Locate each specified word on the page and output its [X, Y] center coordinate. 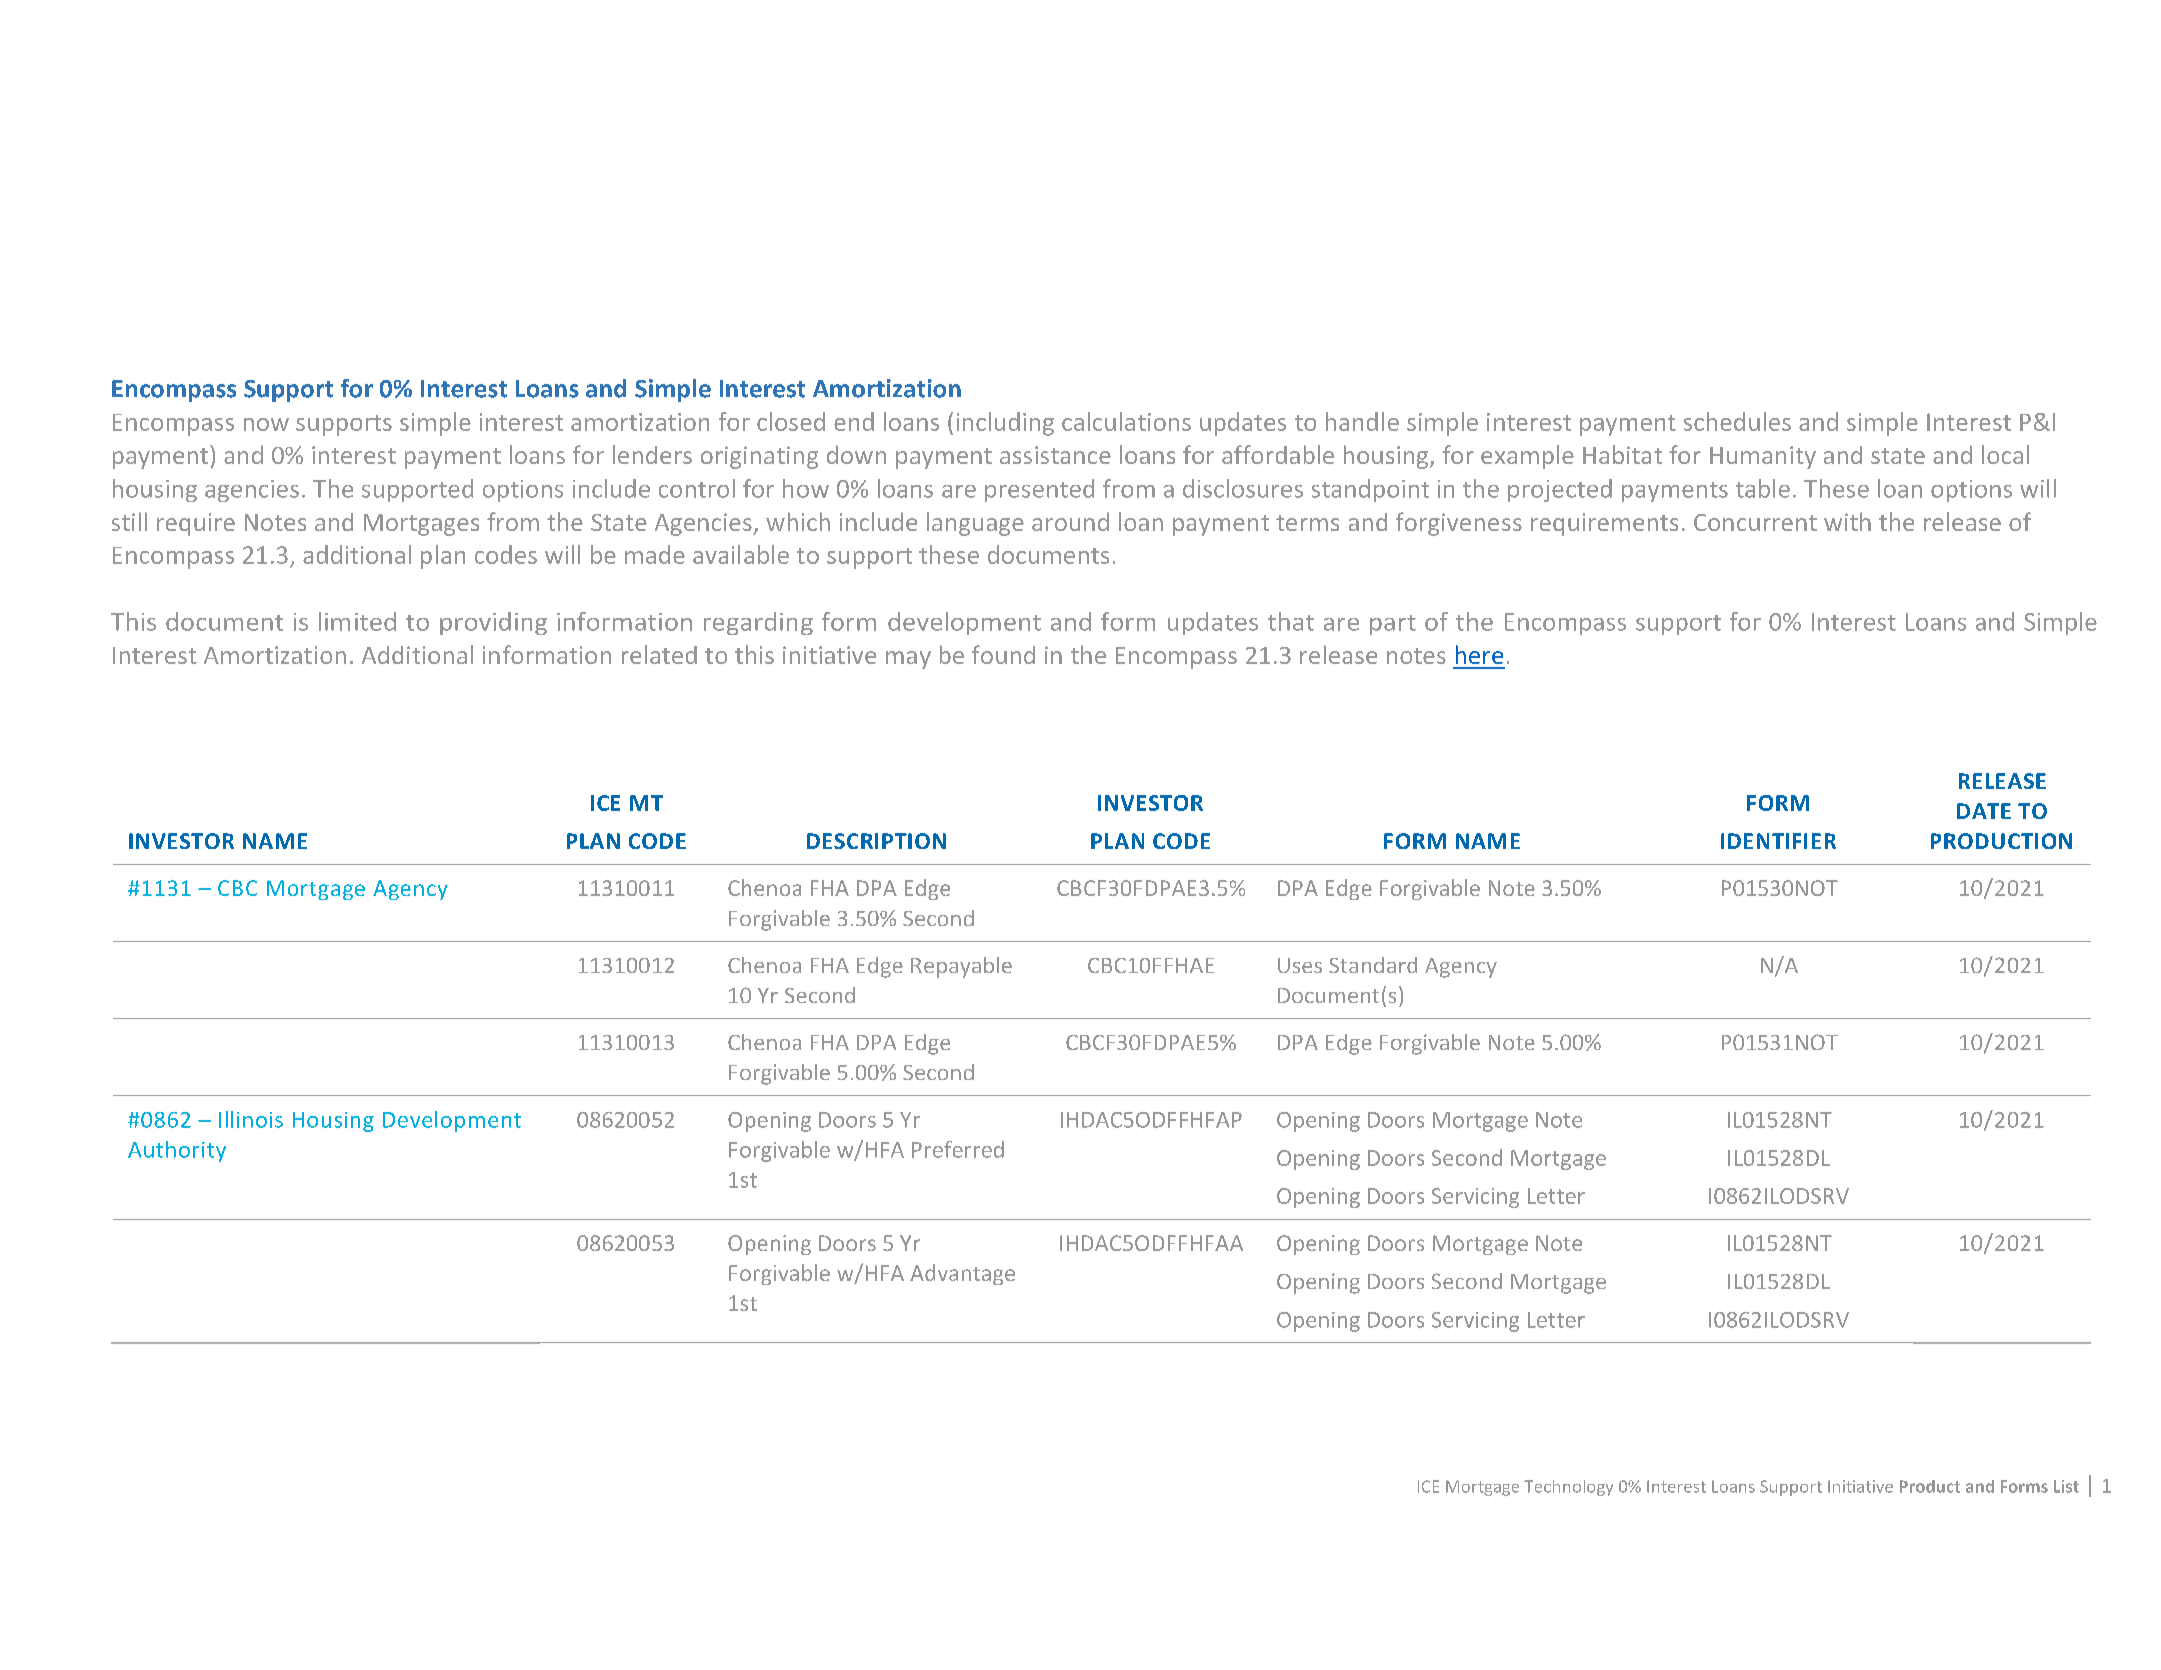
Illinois [251, 1119]
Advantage [962, 1274]
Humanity [1763, 457]
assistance [1055, 455]
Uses [1300, 965]
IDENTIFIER [1778, 841]
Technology [1568, 1488]
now [266, 424]
